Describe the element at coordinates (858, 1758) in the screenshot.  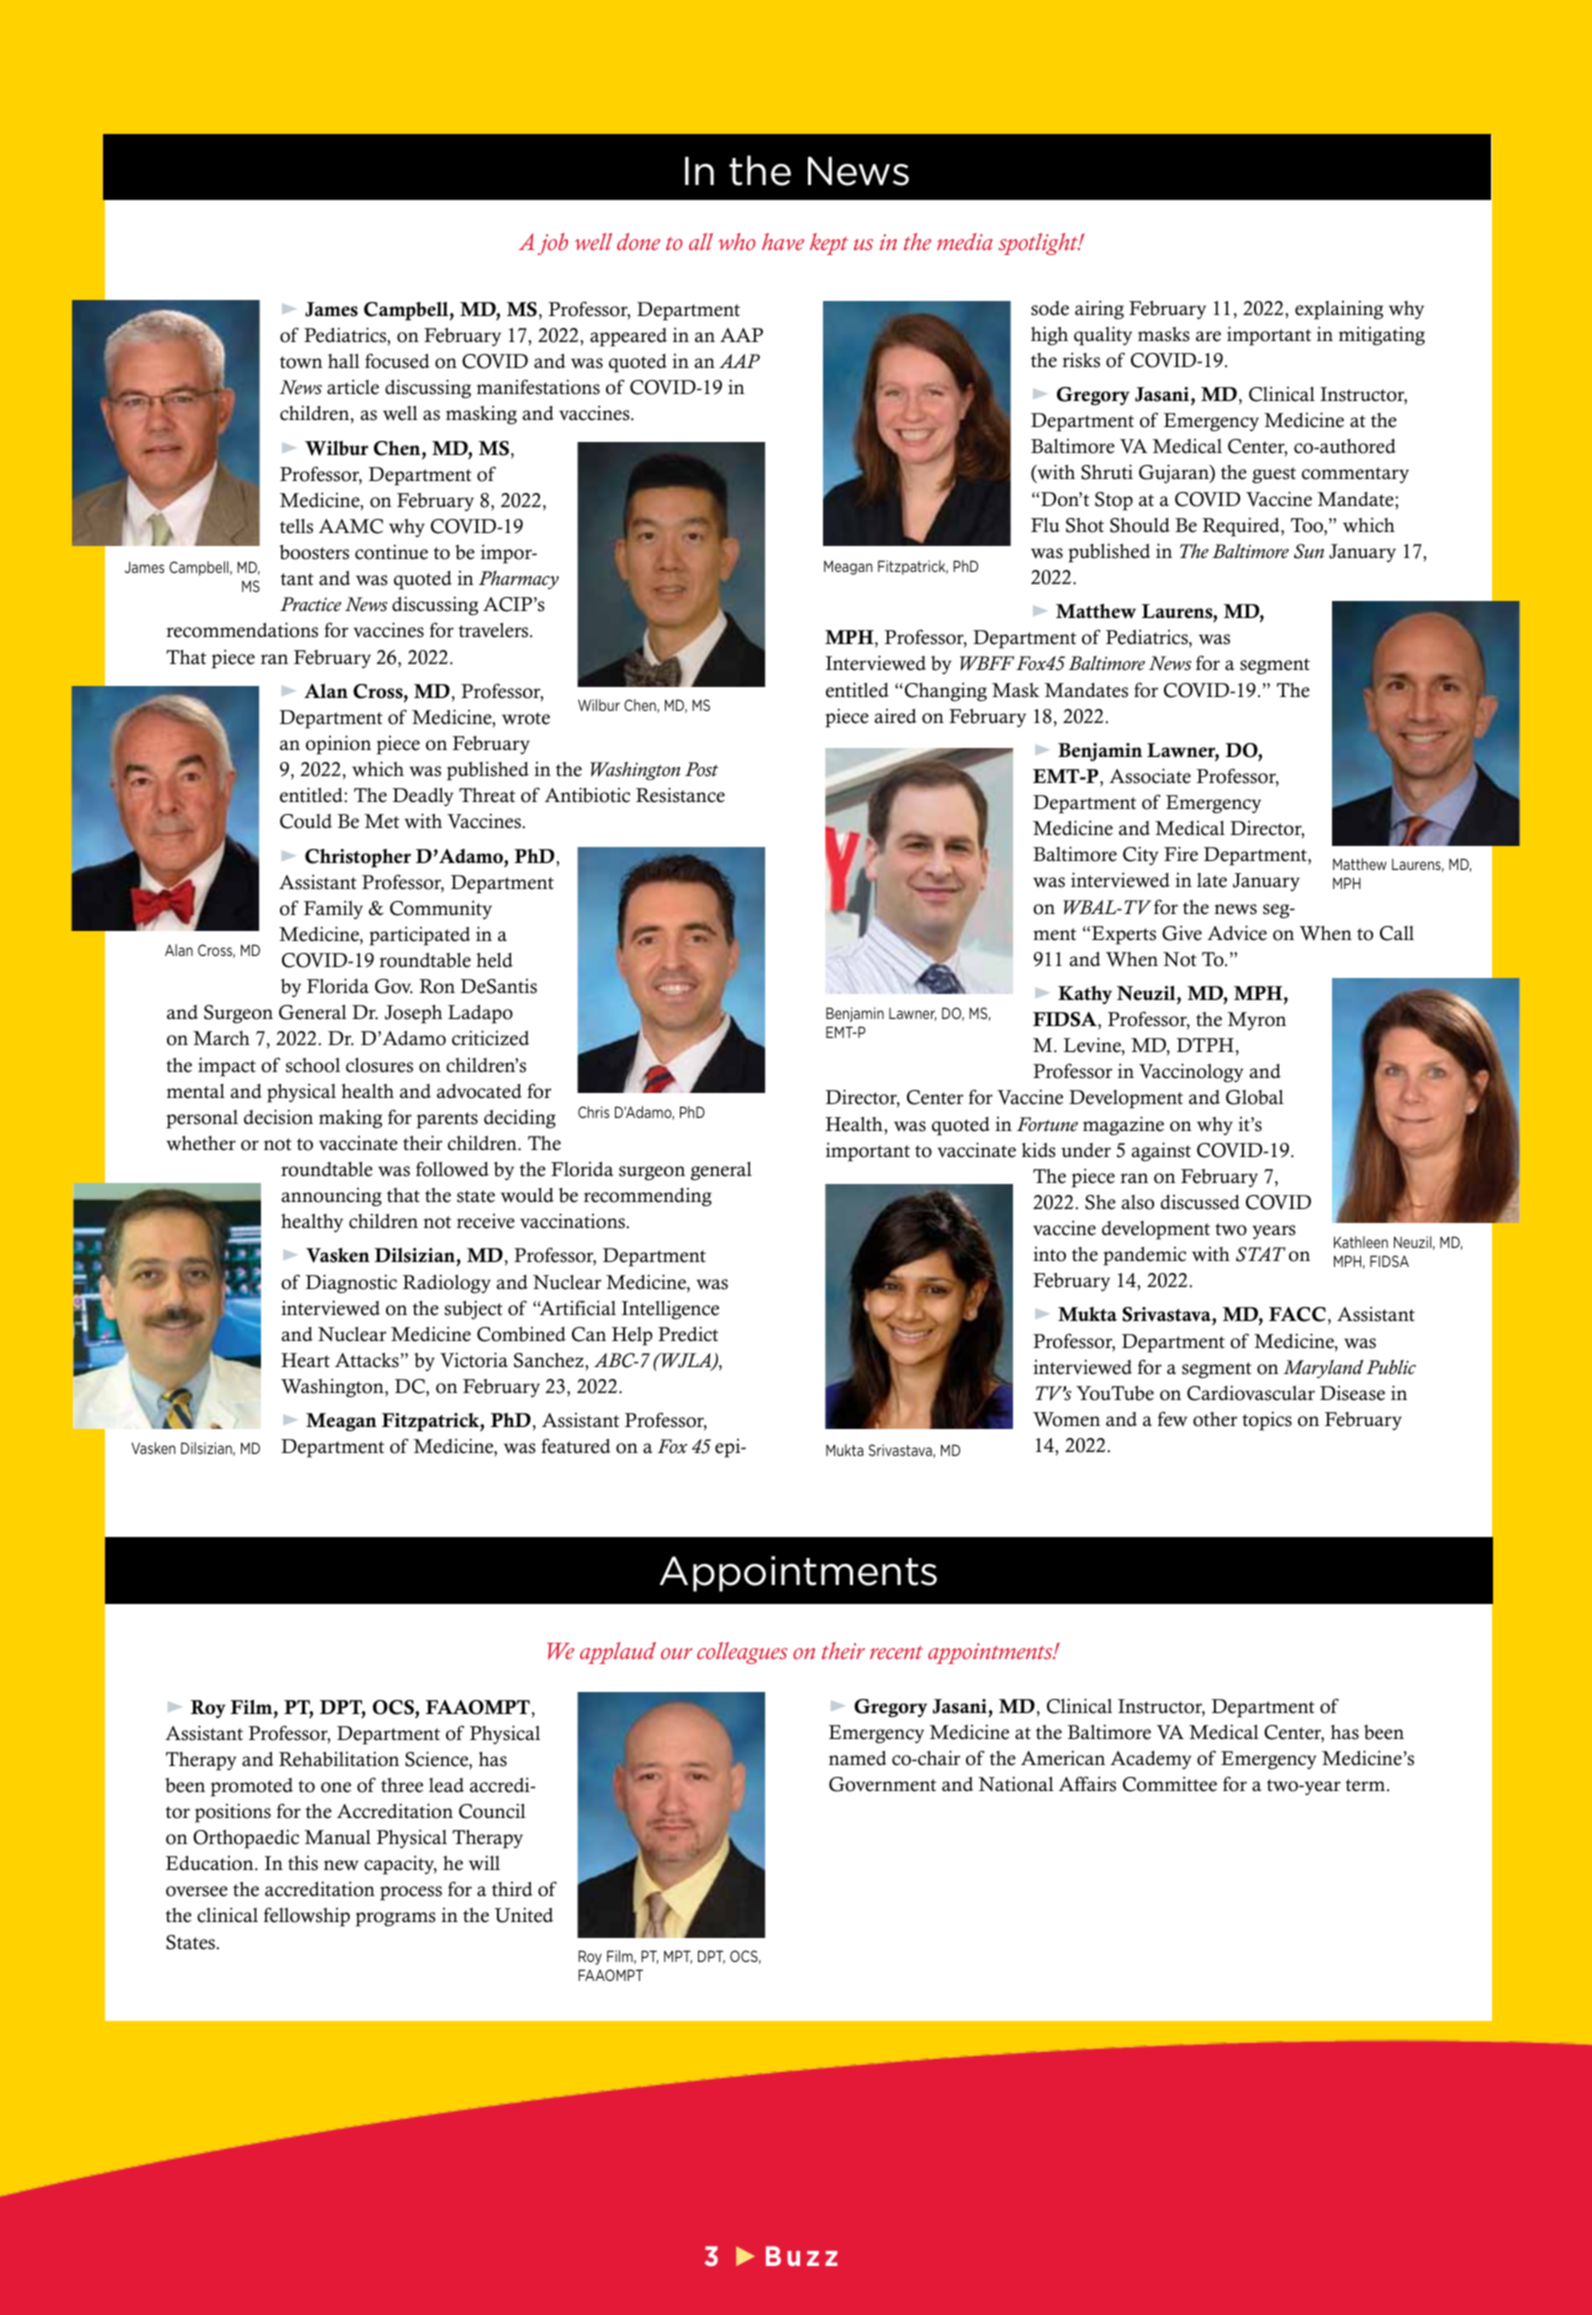
I see `named` at that location.
